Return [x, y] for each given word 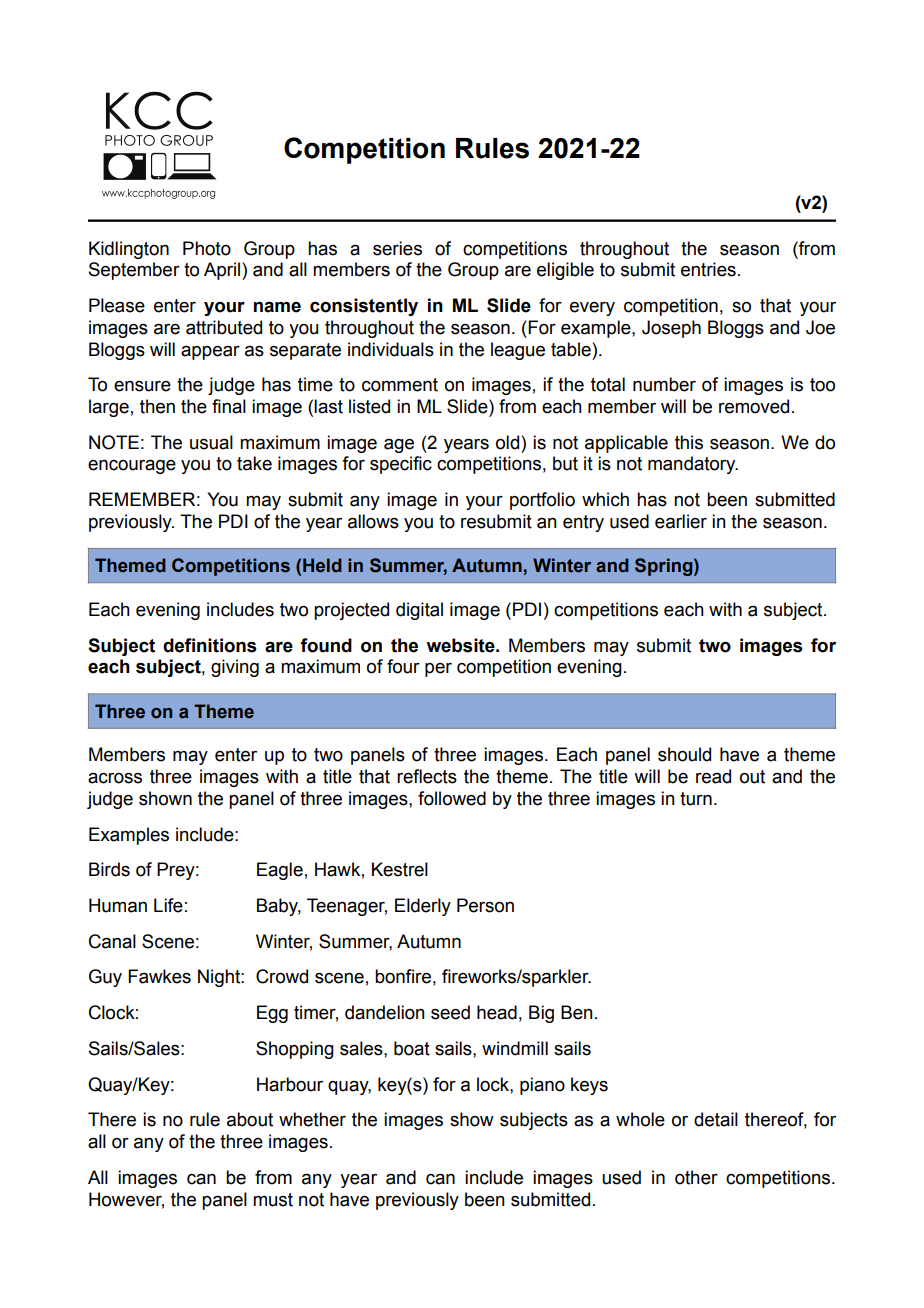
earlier [681, 521]
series [397, 248]
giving [235, 668]
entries [708, 269]
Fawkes [159, 976]
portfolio [542, 501]
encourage [132, 466]
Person [485, 905]
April [223, 271]
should [684, 754]
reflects [427, 776]
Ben [577, 1012]
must [273, 1200]
